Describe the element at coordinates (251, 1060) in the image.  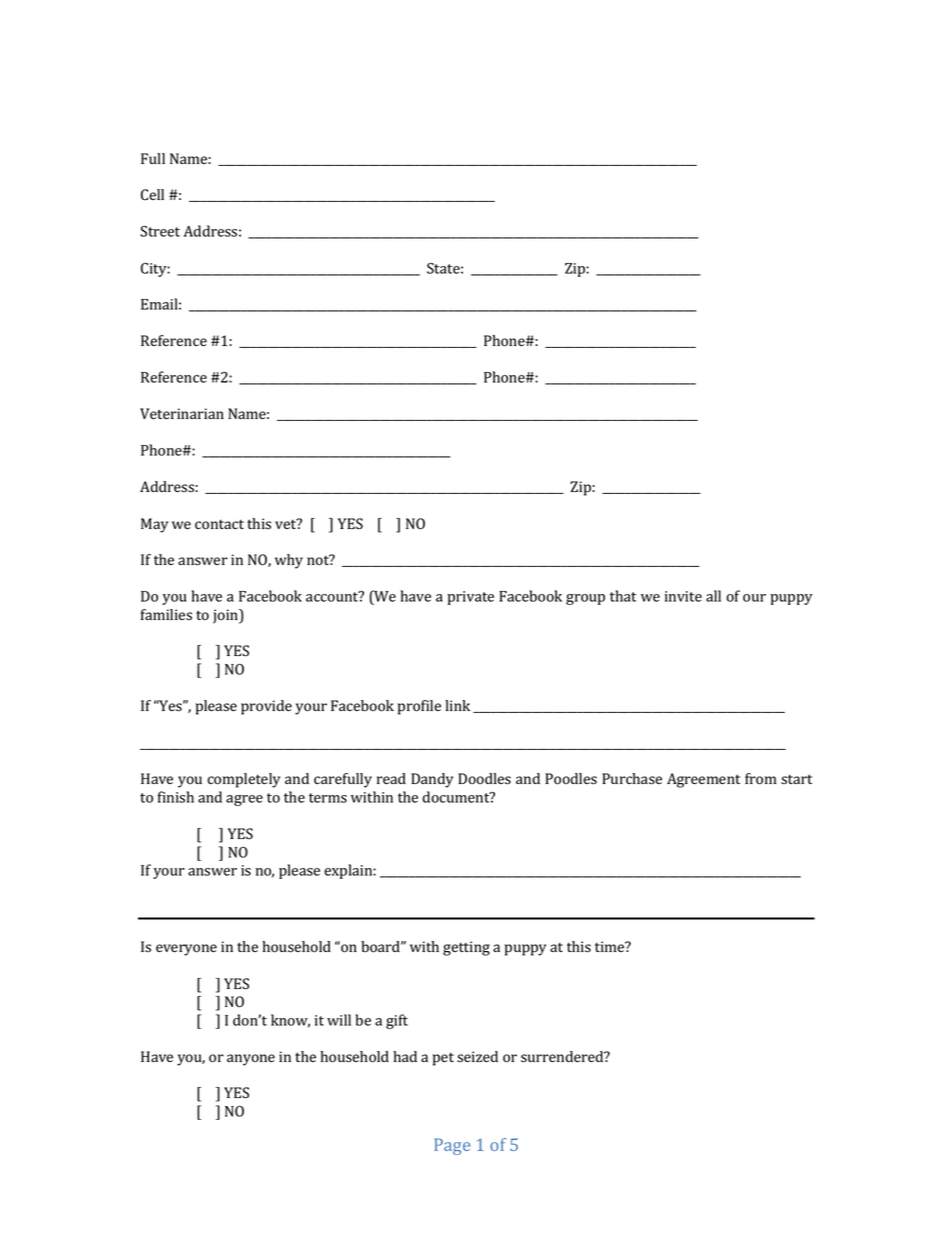
I see `anyone` at that location.
